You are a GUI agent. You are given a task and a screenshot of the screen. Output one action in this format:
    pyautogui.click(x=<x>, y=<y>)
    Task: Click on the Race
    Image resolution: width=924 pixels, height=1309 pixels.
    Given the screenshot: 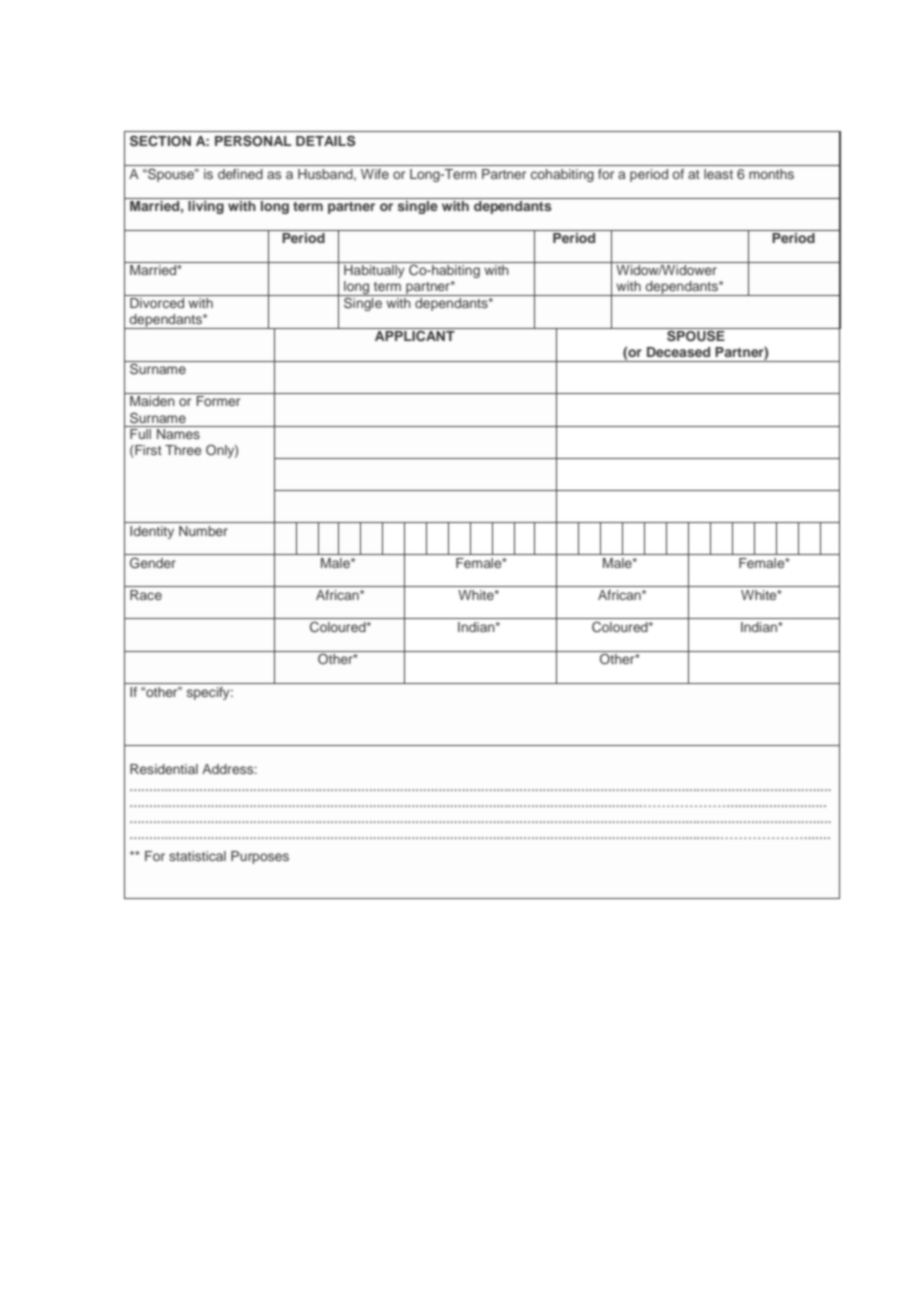 What is the action you would take?
    pyautogui.click(x=146, y=595)
